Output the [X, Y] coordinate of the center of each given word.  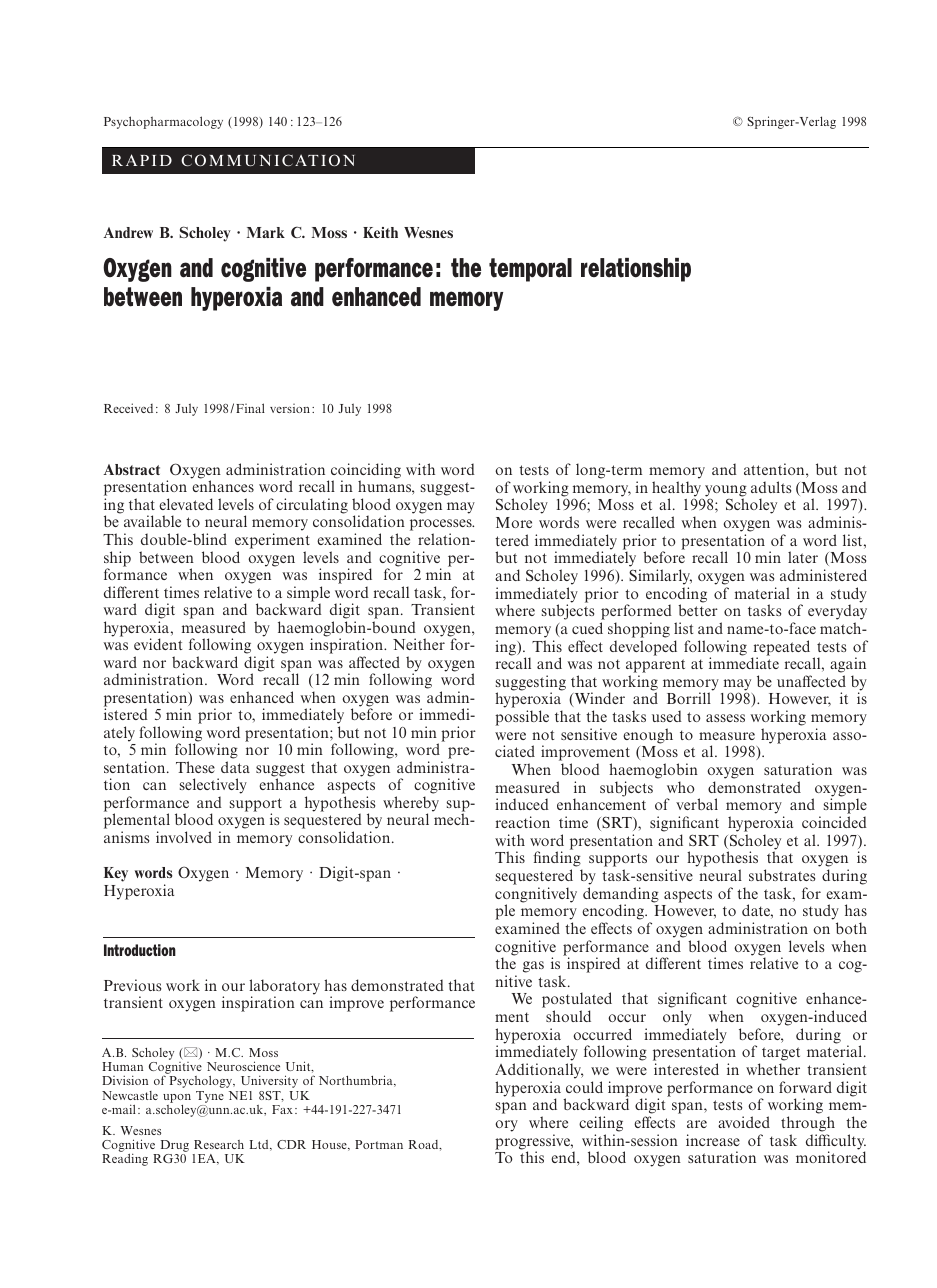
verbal [697, 804]
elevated [186, 504]
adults [771, 487]
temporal [530, 270]
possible [522, 718]
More [514, 522]
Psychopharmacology [163, 122]
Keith [380, 232]
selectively [213, 786]
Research [219, 1144]
